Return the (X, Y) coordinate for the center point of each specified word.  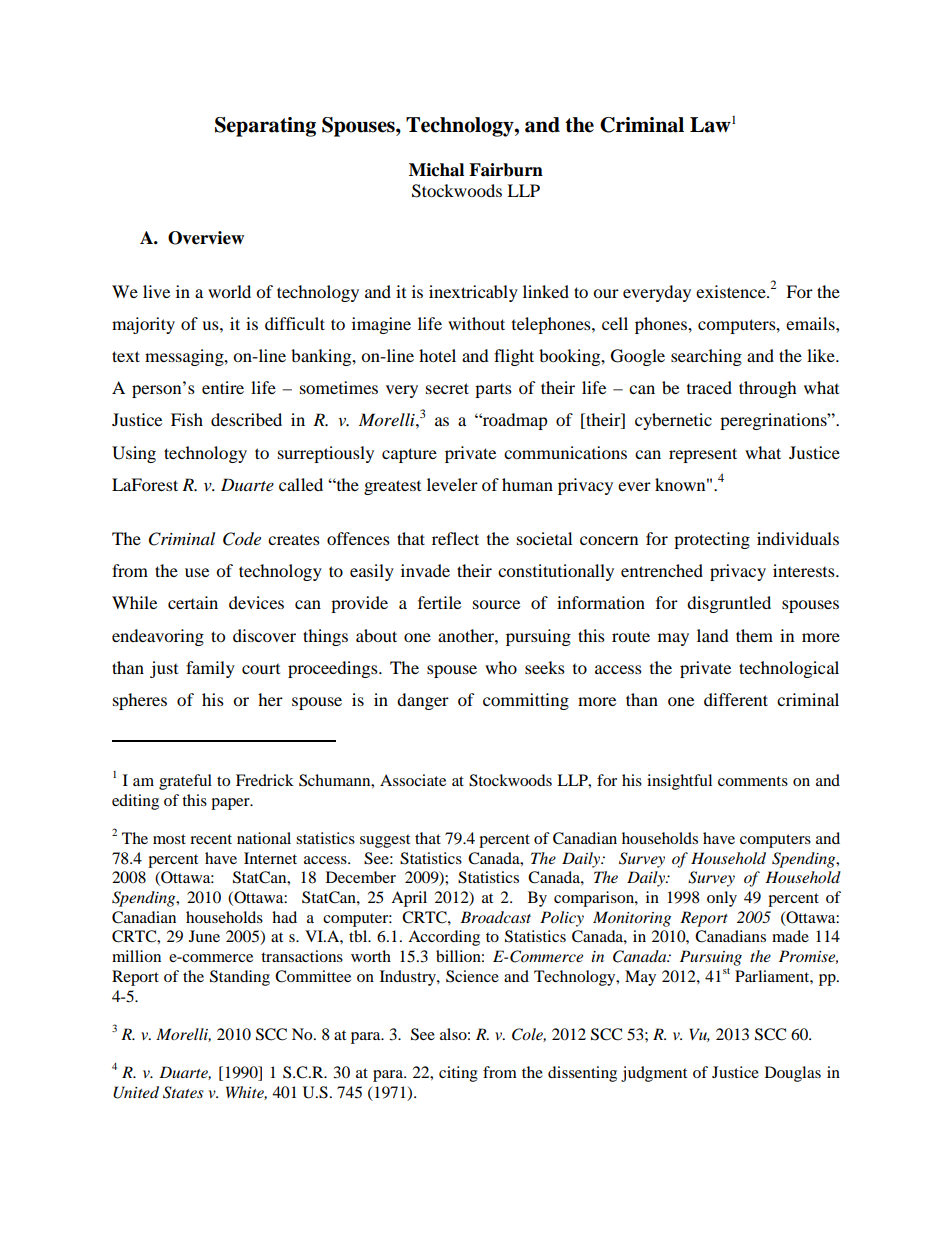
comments (753, 781)
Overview (206, 238)
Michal (436, 170)
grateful (185, 782)
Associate (413, 780)
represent (703, 455)
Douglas (793, 1074)
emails (811, 323)
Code (242, 539)
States (183, 1092)
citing (458, 1074)
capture (409, 455)
